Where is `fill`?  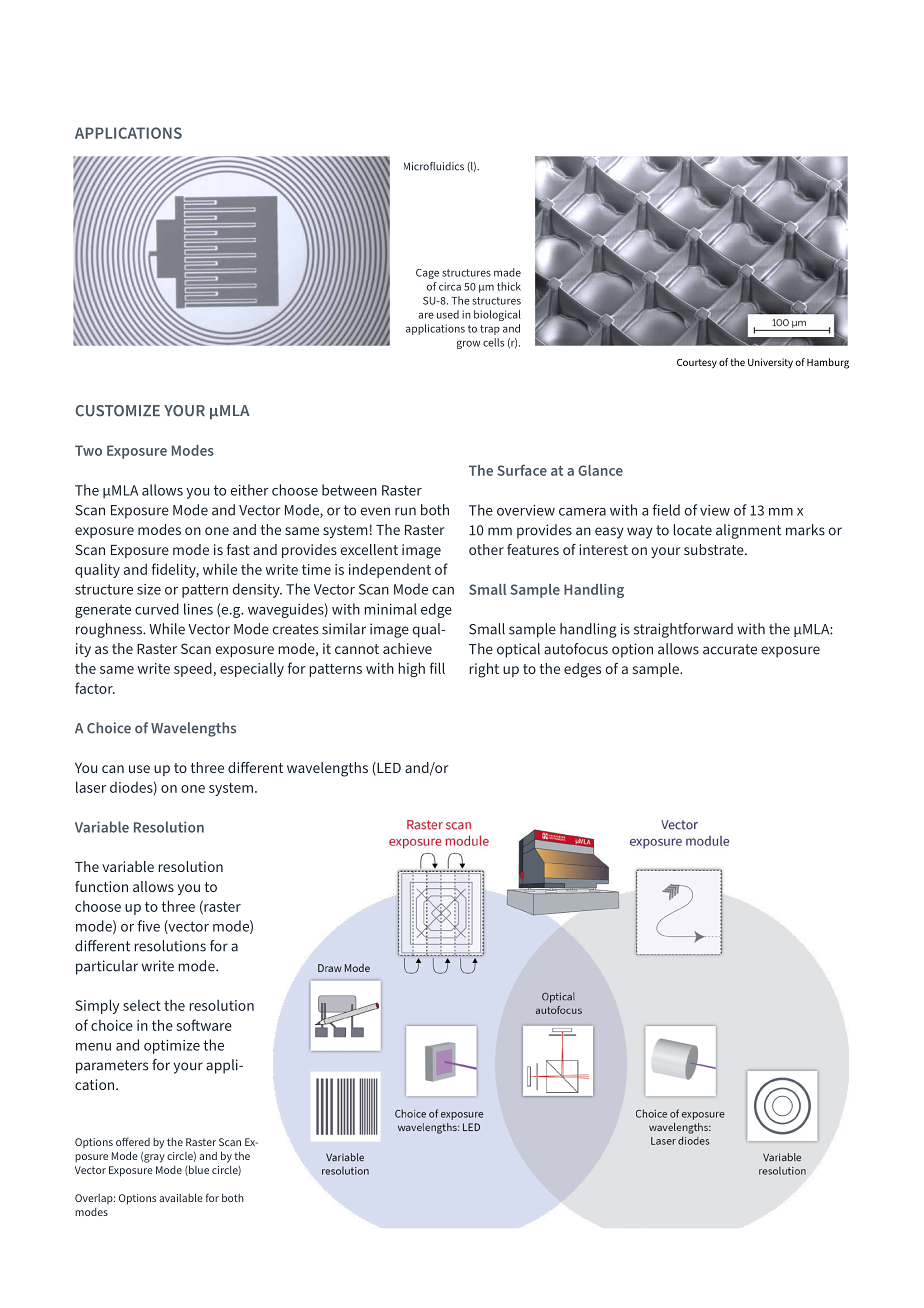 fill is located at coordinates (437, 668).
